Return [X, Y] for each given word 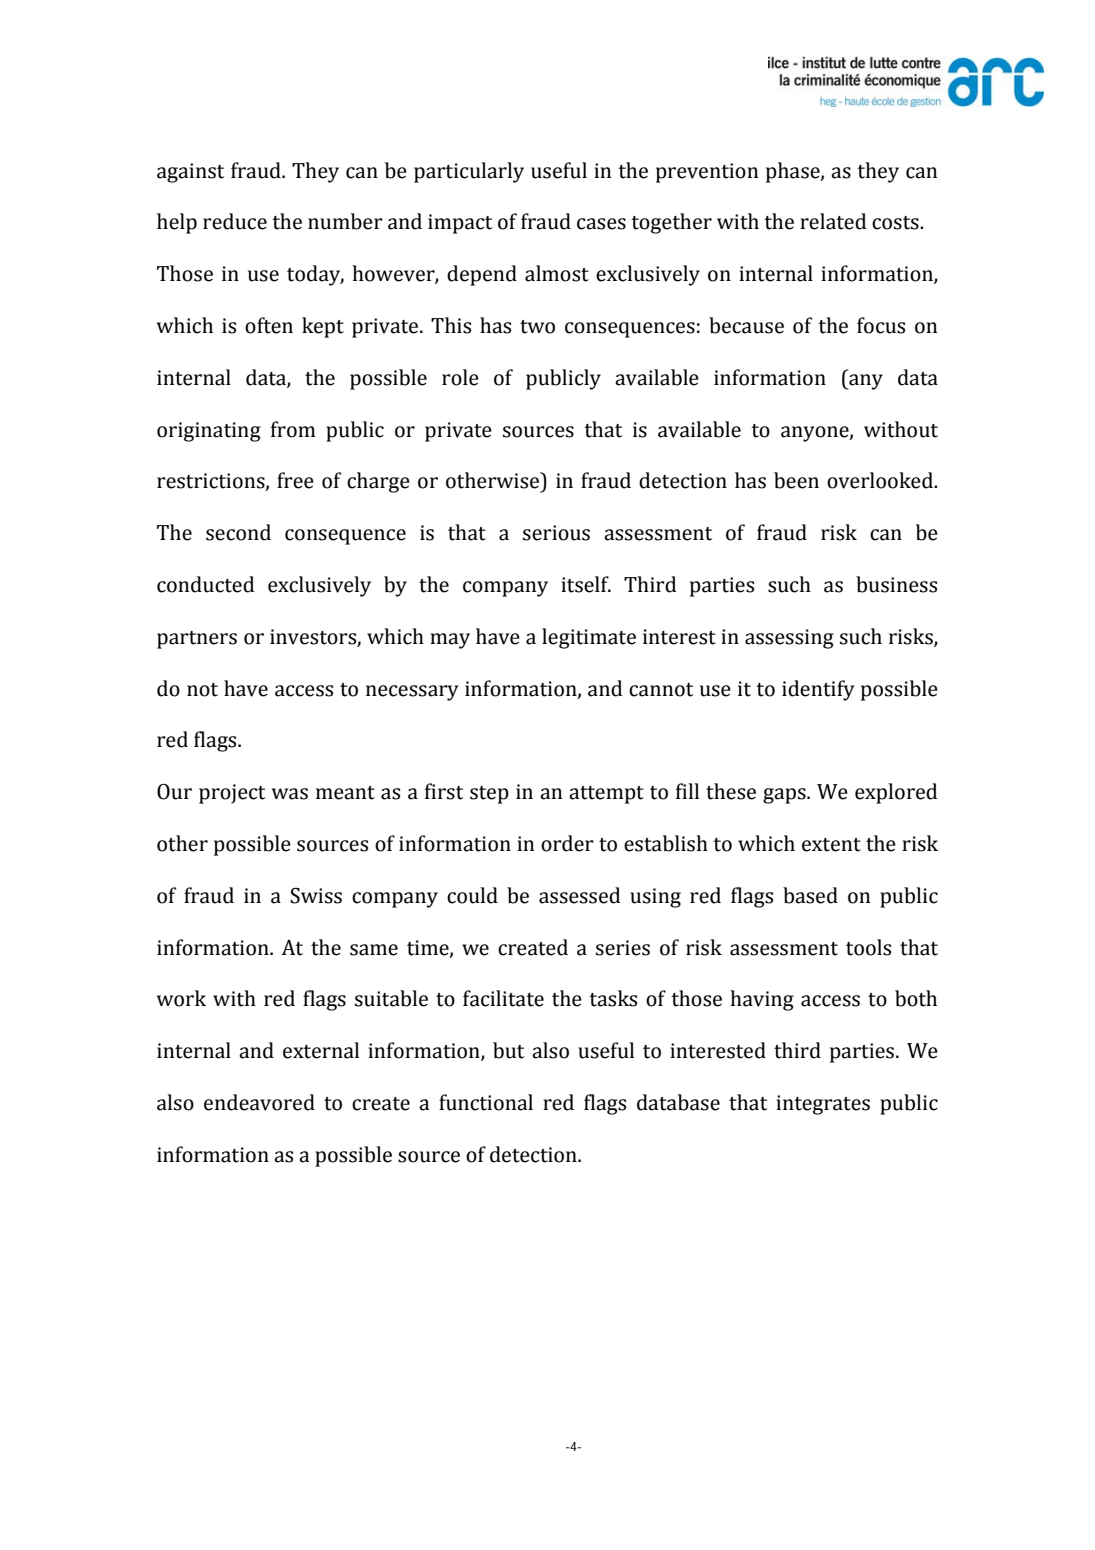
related [833, 221]
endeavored [259, 1102]
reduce [235, 221]
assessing [789, 639]
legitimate [589, 638]
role [460, 377]
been [796, 480]
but [508, 1050]
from [293, 429]
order [567, 843]
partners [197, 640]
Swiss [316, 896]
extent [831, 845]
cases [601, 224]
